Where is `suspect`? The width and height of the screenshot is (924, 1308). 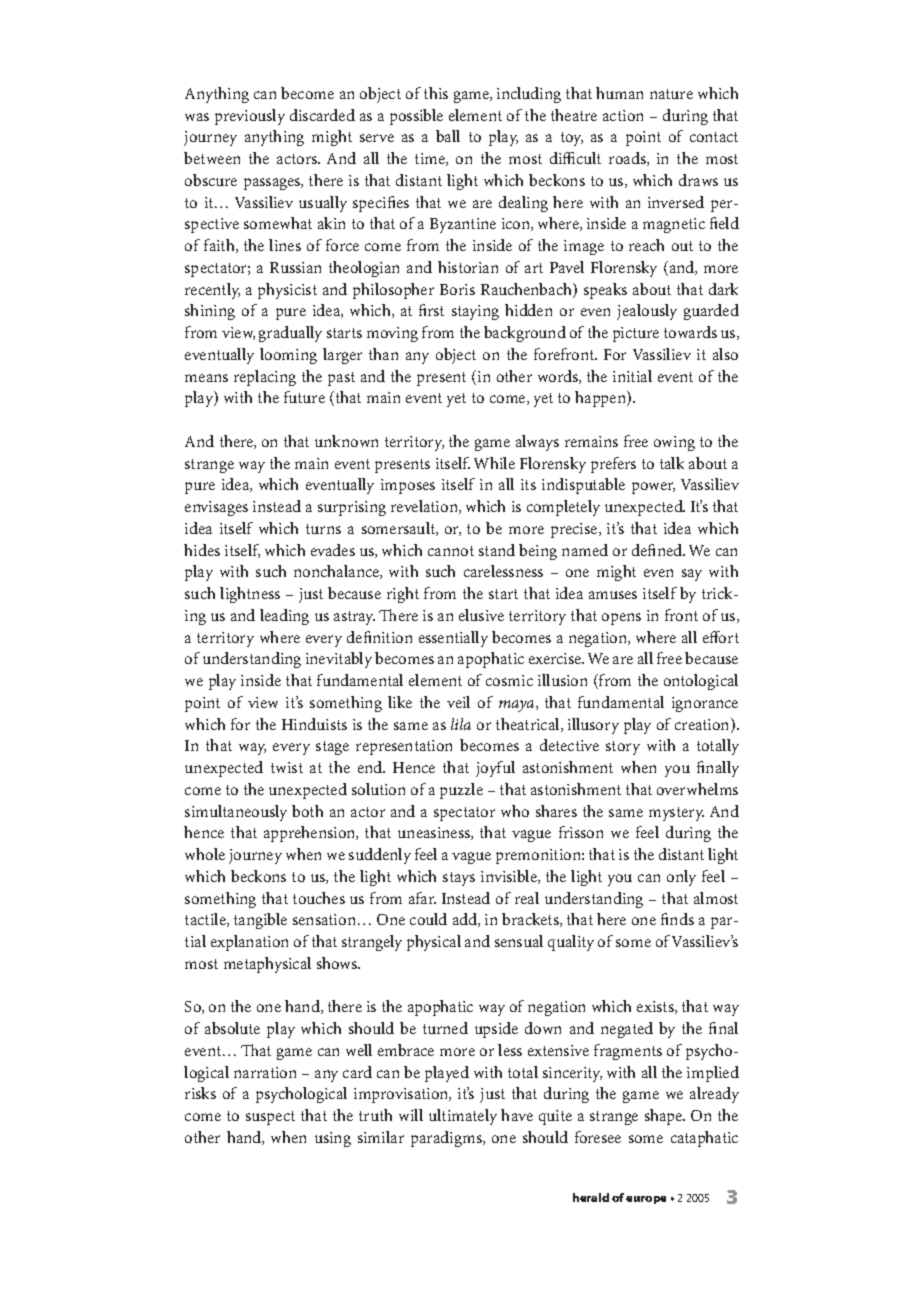
suspect is located at coordinates (270, 1118).
